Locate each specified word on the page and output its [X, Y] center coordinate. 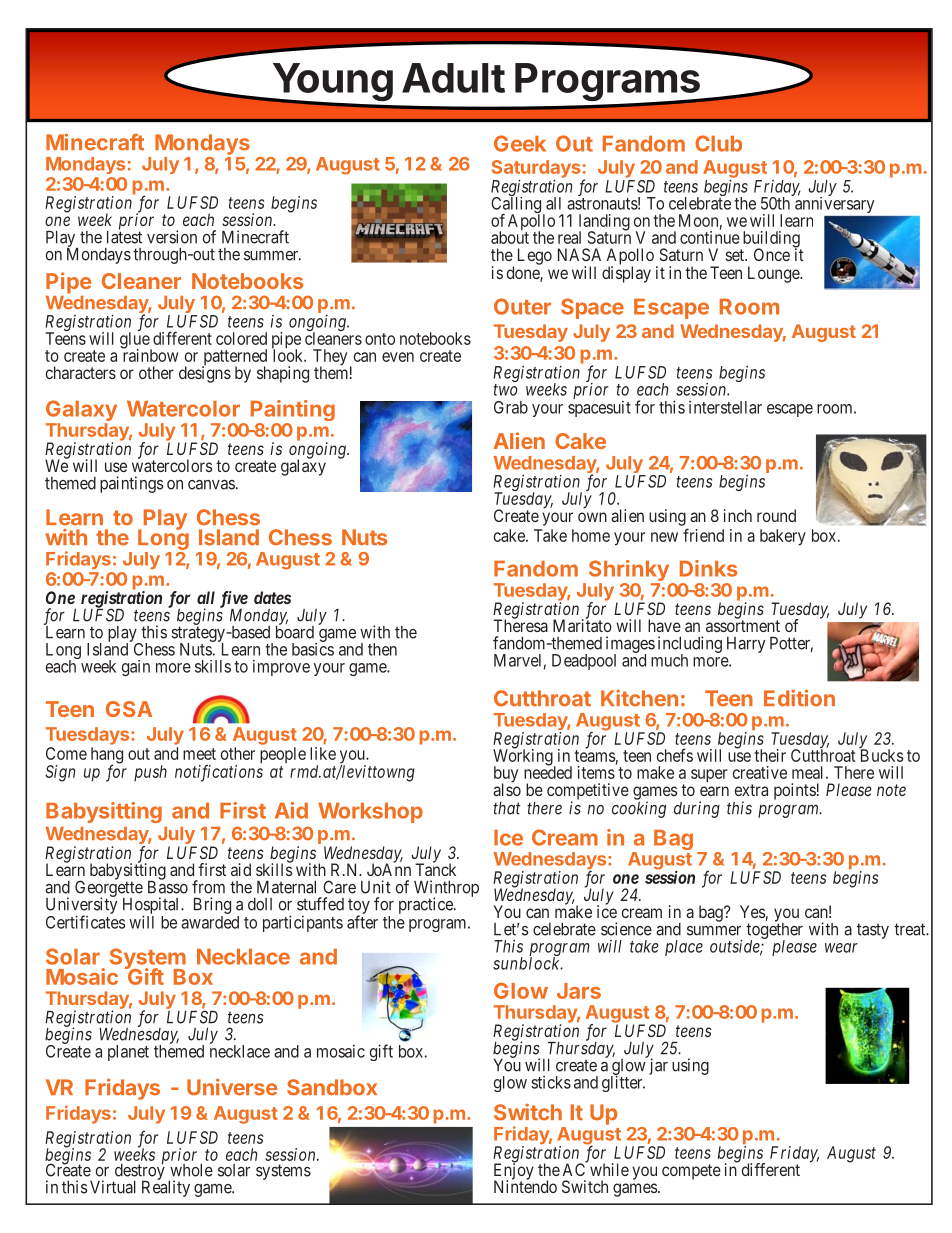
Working [524, 758]
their [770, 755]
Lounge [774, 274]
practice [427, 905]
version [172, 237]
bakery [783, 537]
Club [718, 143]
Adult [453, 78]
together [774, 931]
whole [191, 1170]
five [234, 600]
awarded [210, 922]
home [591, 535]
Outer [522, 306]
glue [135, 341]
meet [199, 754]
